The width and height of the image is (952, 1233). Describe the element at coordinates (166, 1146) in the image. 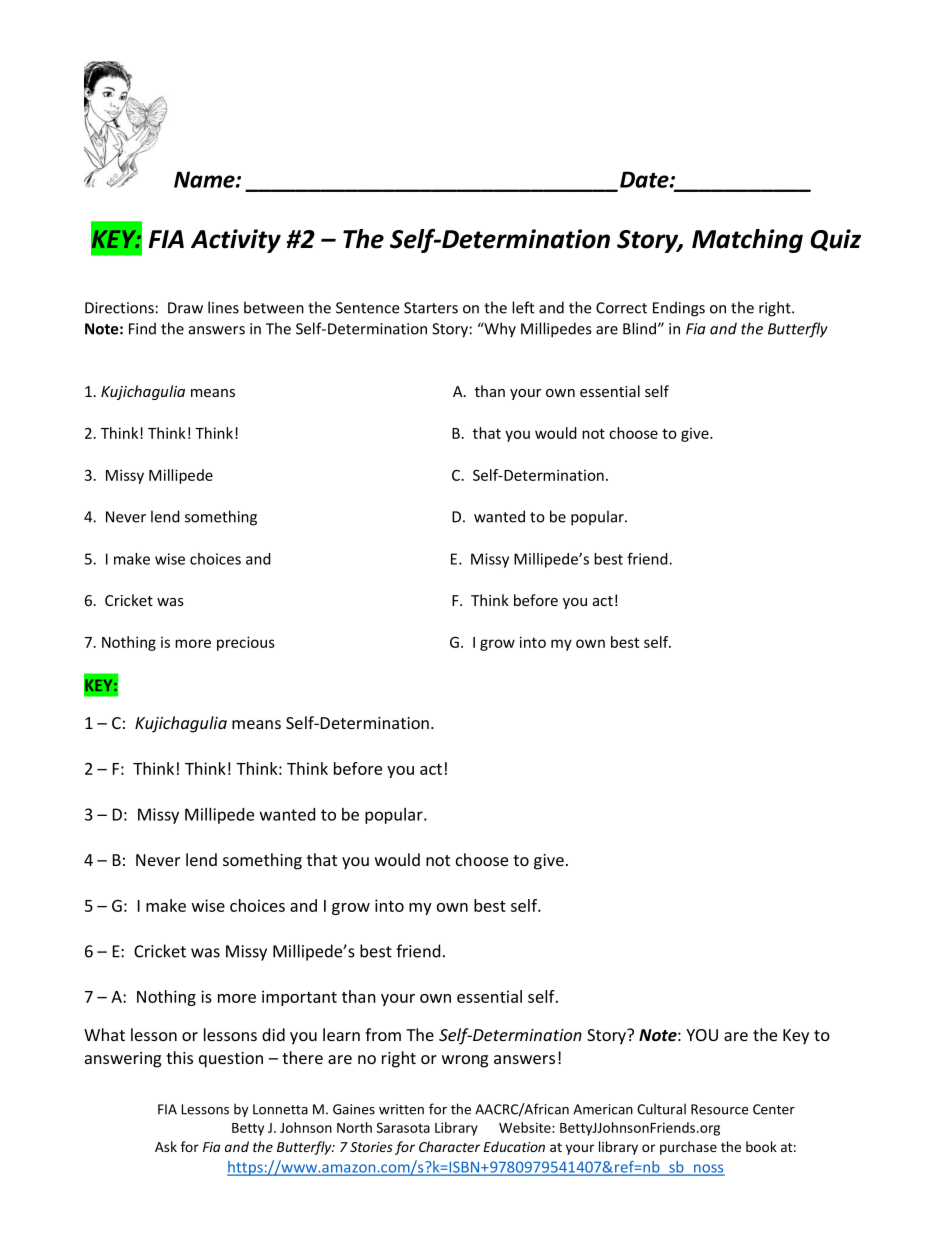

I see `Ask` at that location.
